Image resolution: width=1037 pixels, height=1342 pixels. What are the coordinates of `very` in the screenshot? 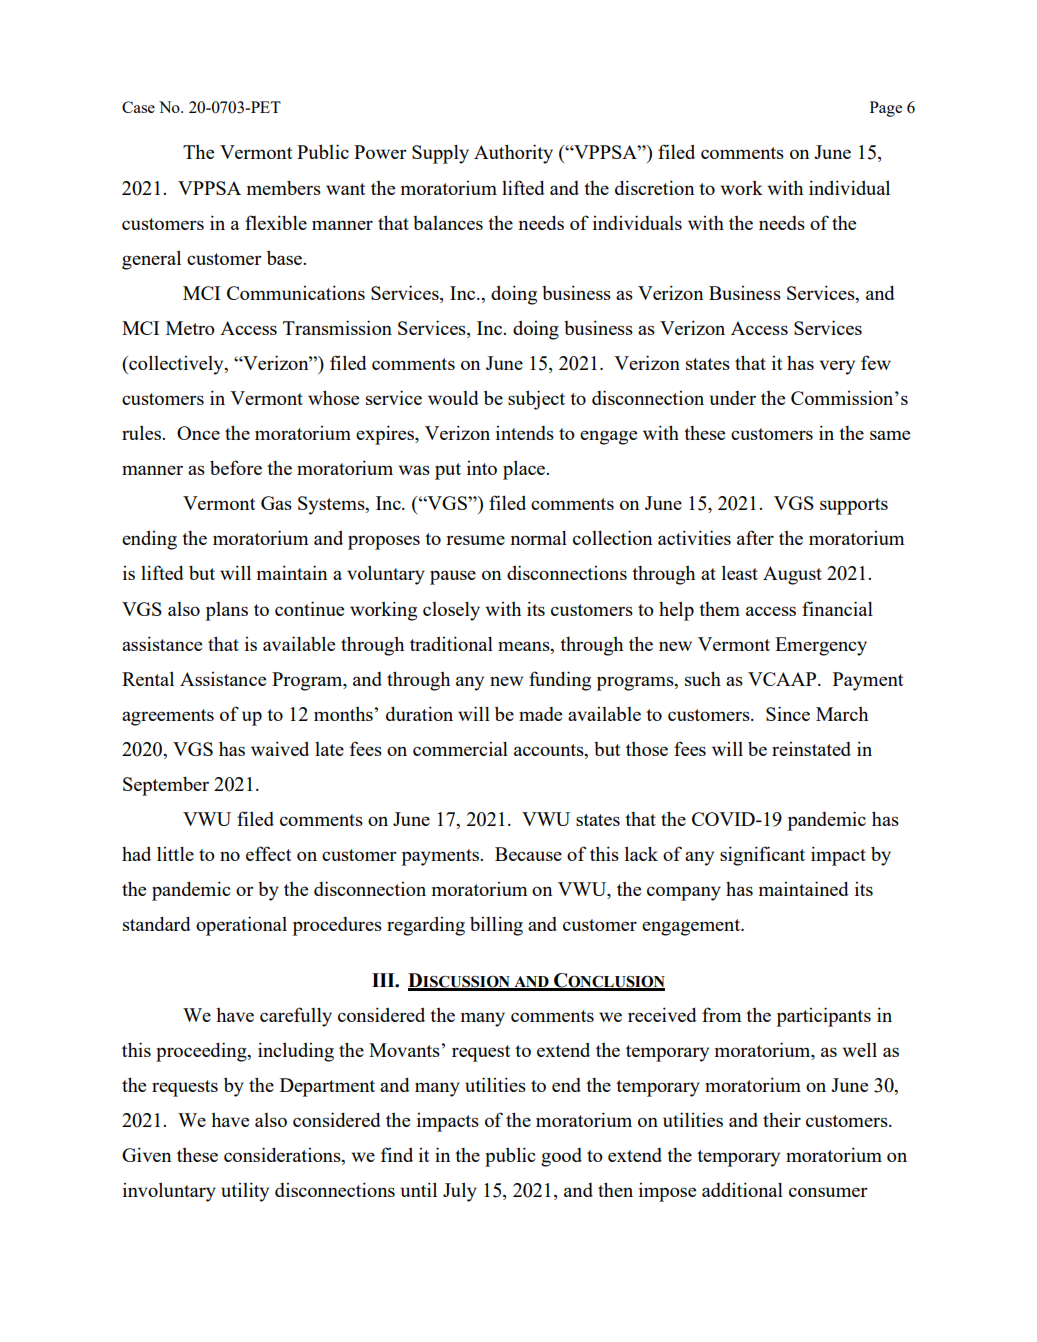 It's located at (837, 367).
